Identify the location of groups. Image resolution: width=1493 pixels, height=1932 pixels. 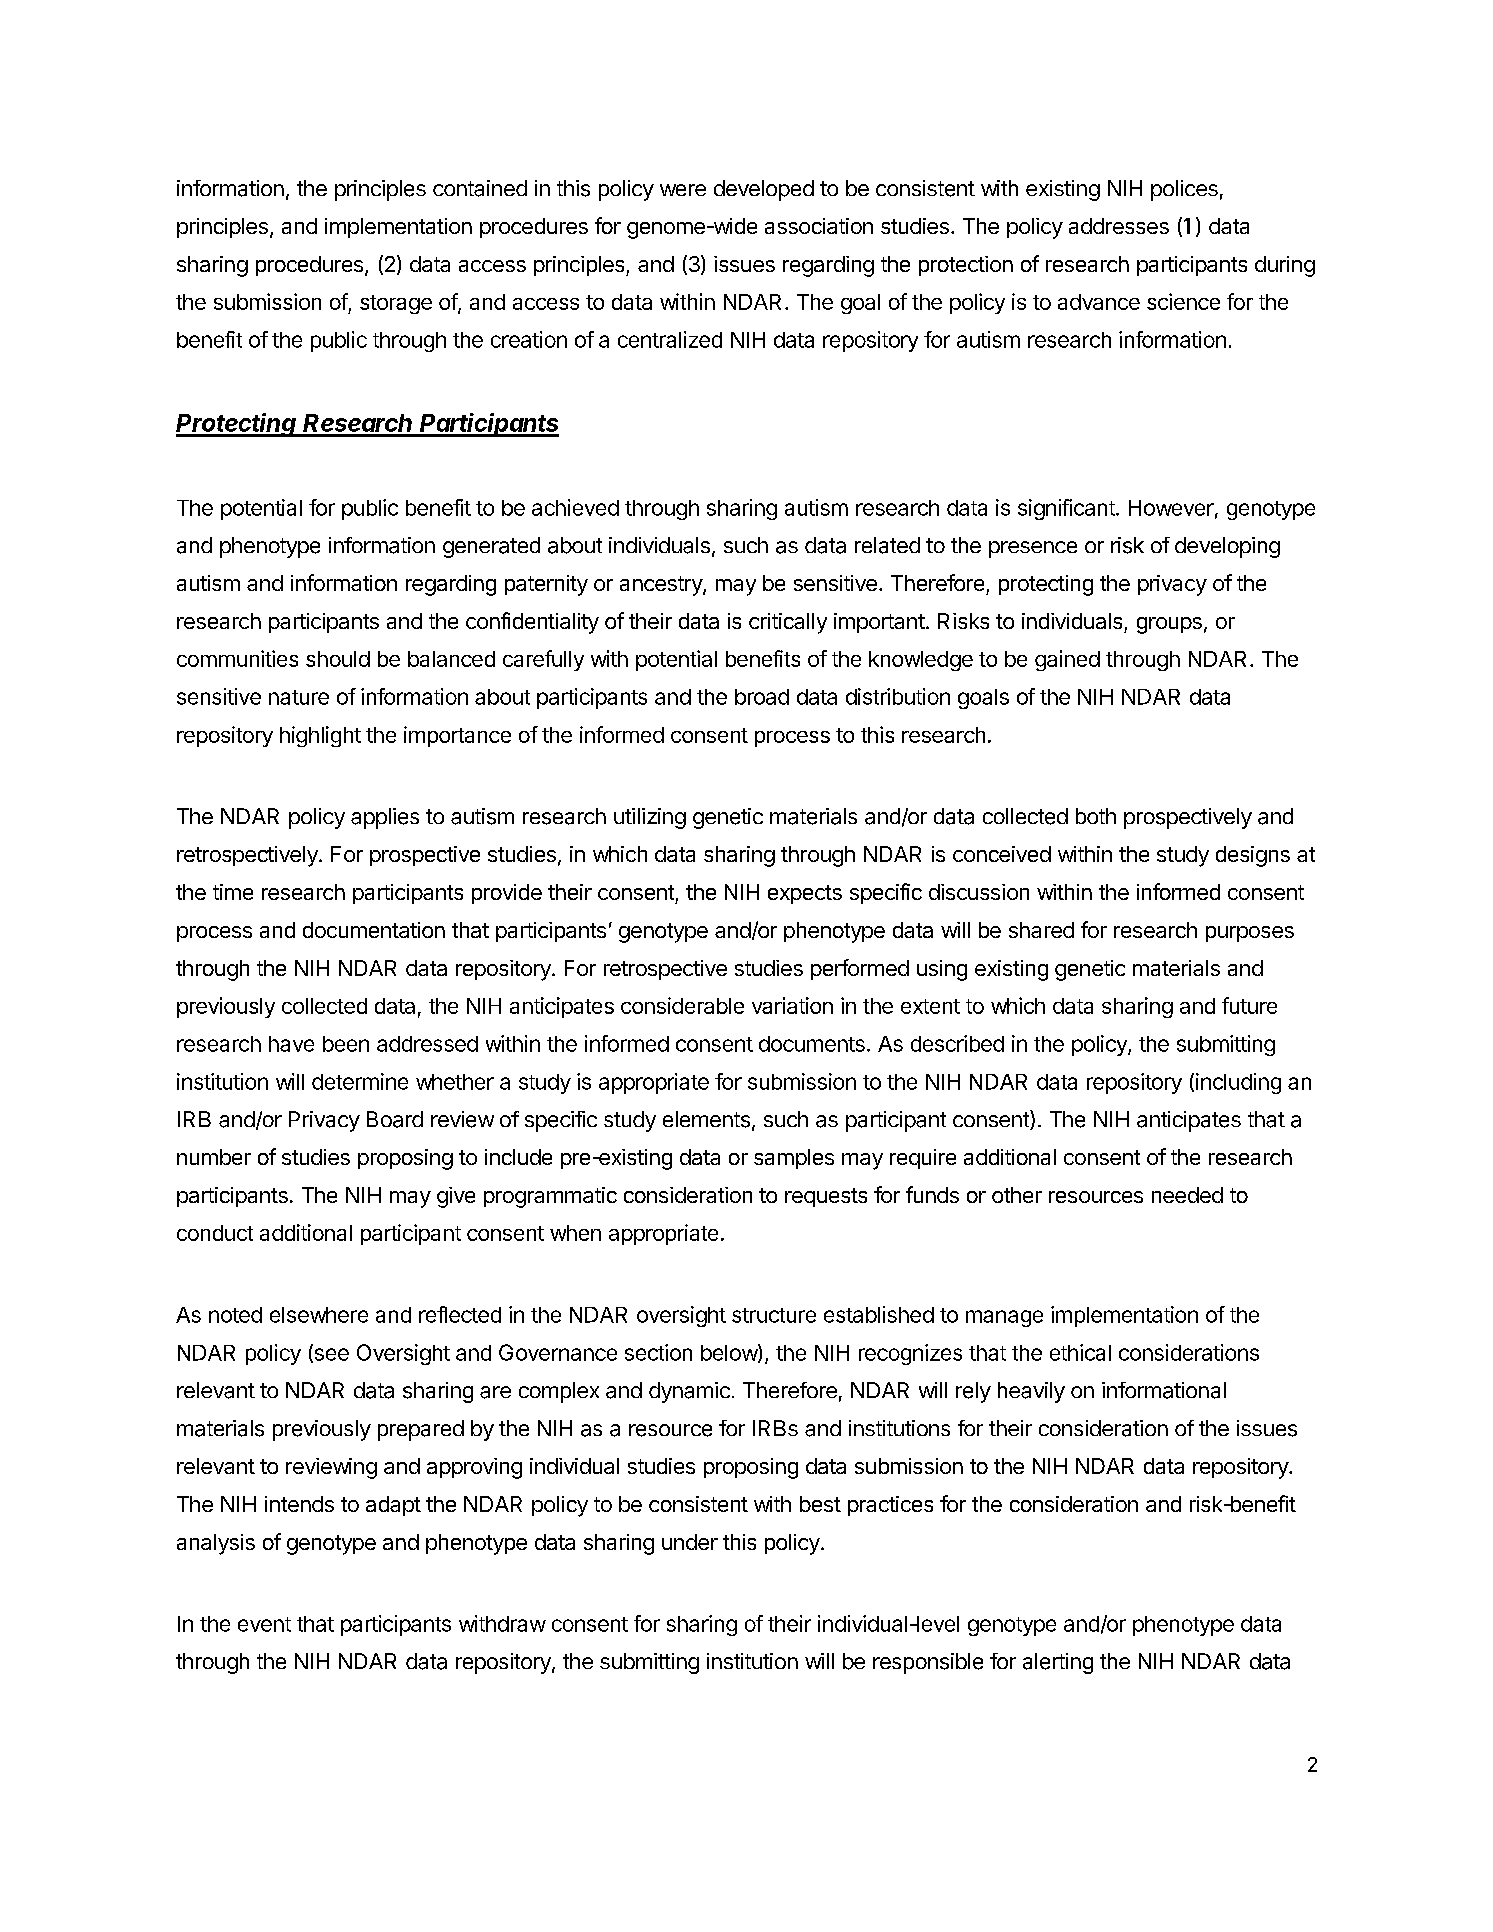
(1169, 625).
